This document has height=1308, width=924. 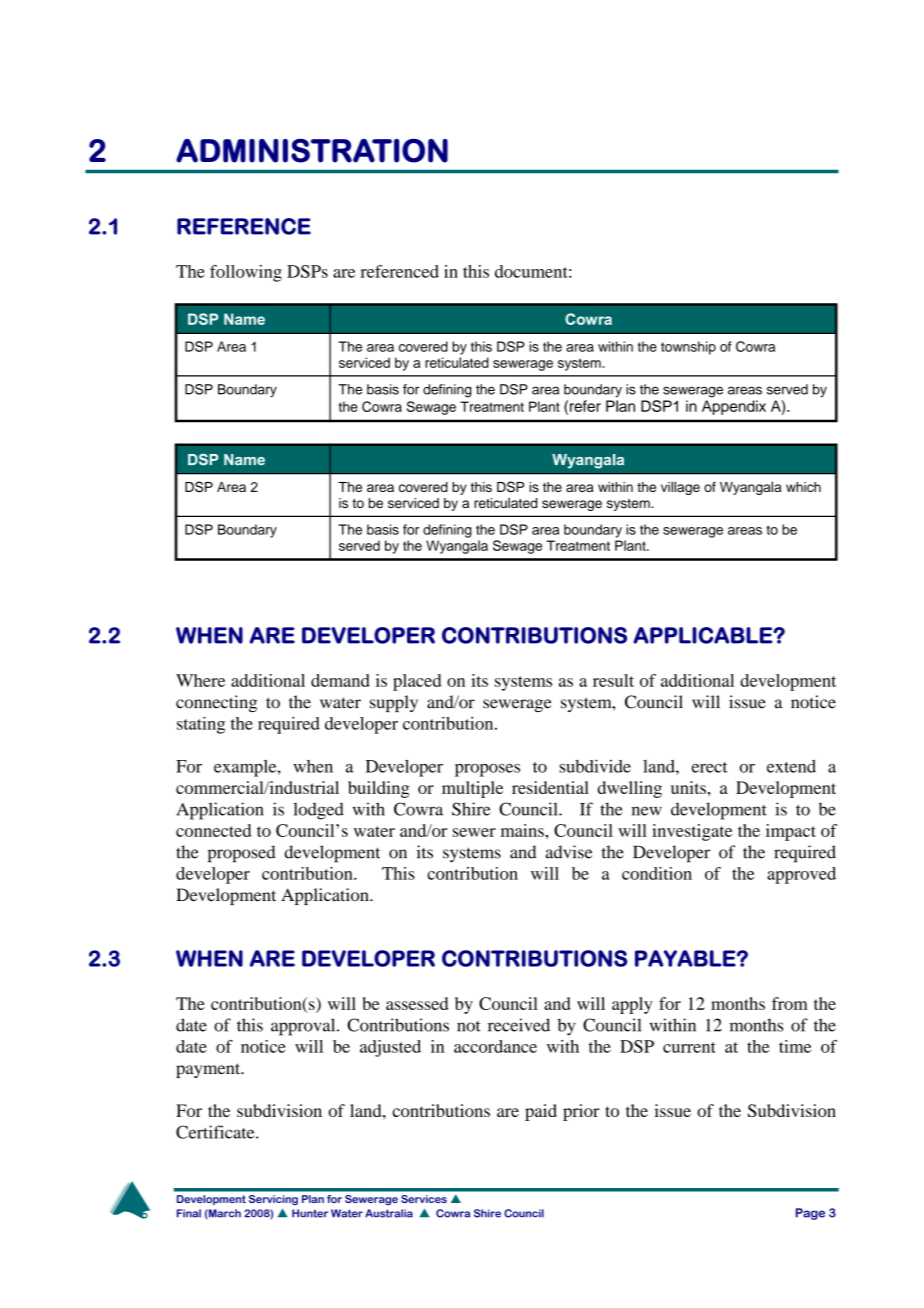 What do you see at coordinates (734, 407) in the document?
I see `Appendix` at bounding box center [734, 407].
